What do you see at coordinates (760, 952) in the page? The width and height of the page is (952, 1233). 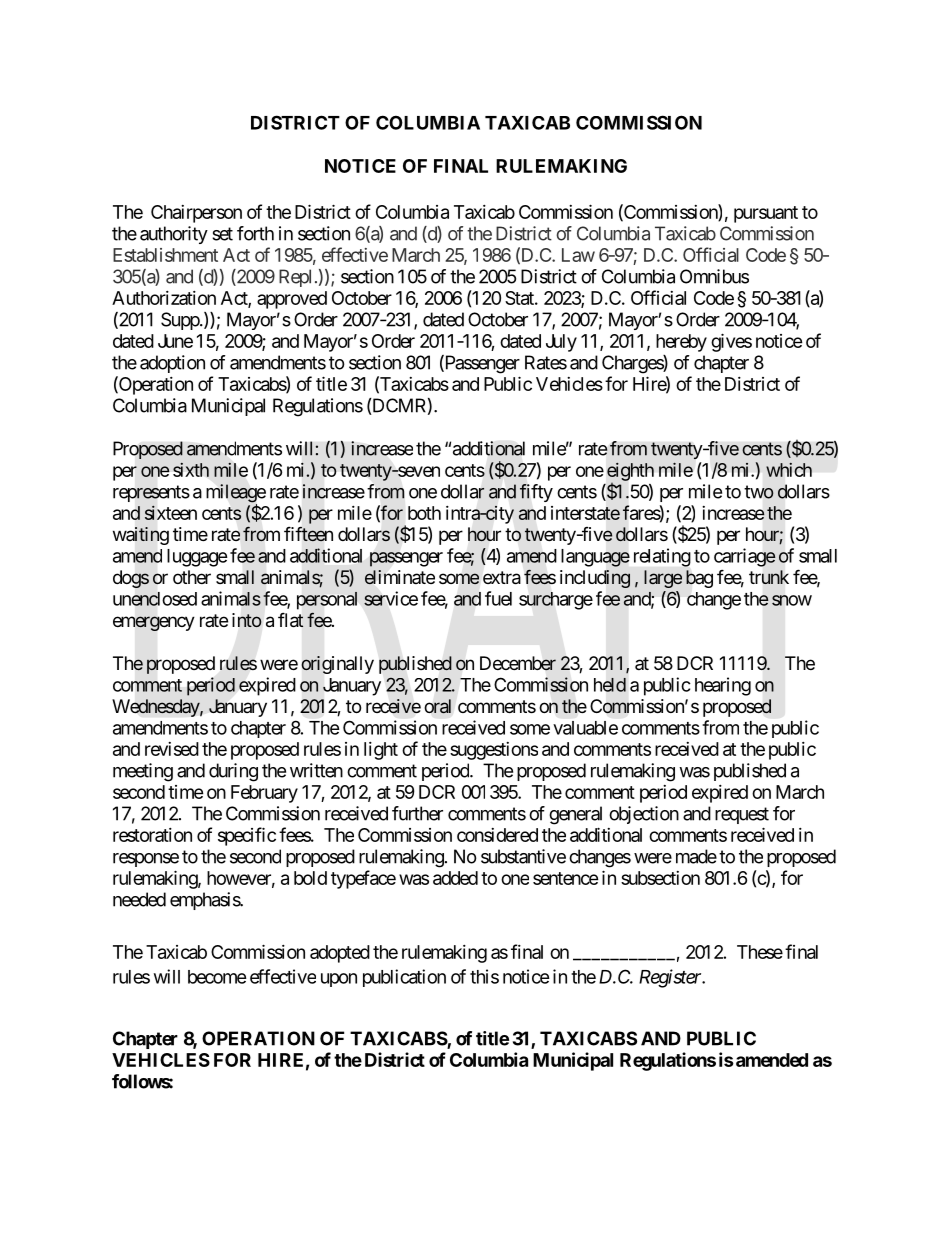 I see `These` at bounding box center [760, 952].
